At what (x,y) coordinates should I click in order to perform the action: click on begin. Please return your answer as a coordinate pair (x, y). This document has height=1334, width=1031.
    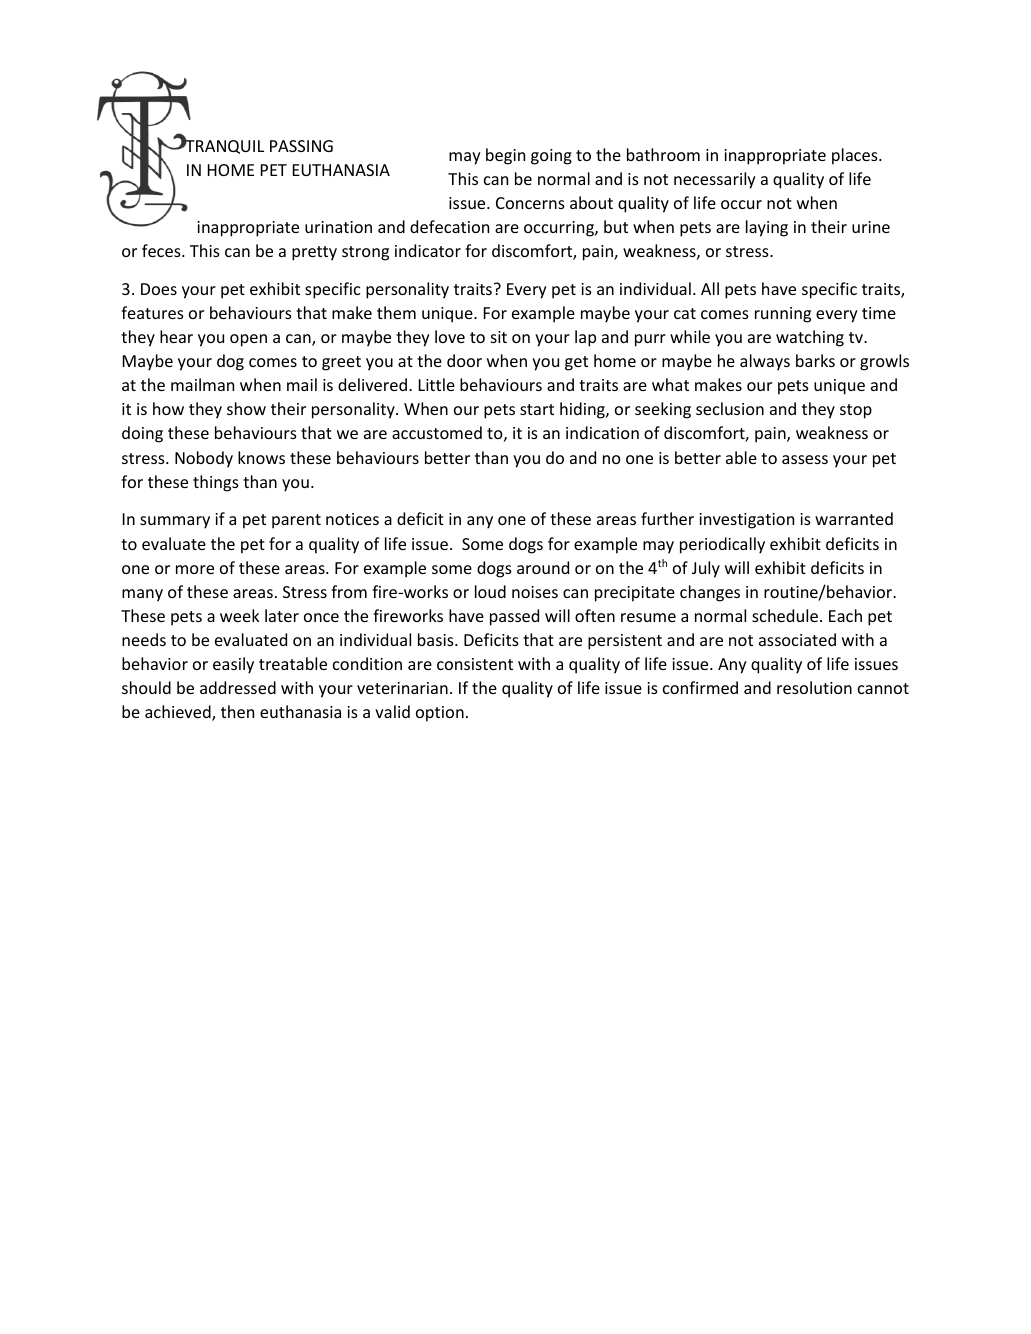
    Looking at the image, I should click on (505, 156).
